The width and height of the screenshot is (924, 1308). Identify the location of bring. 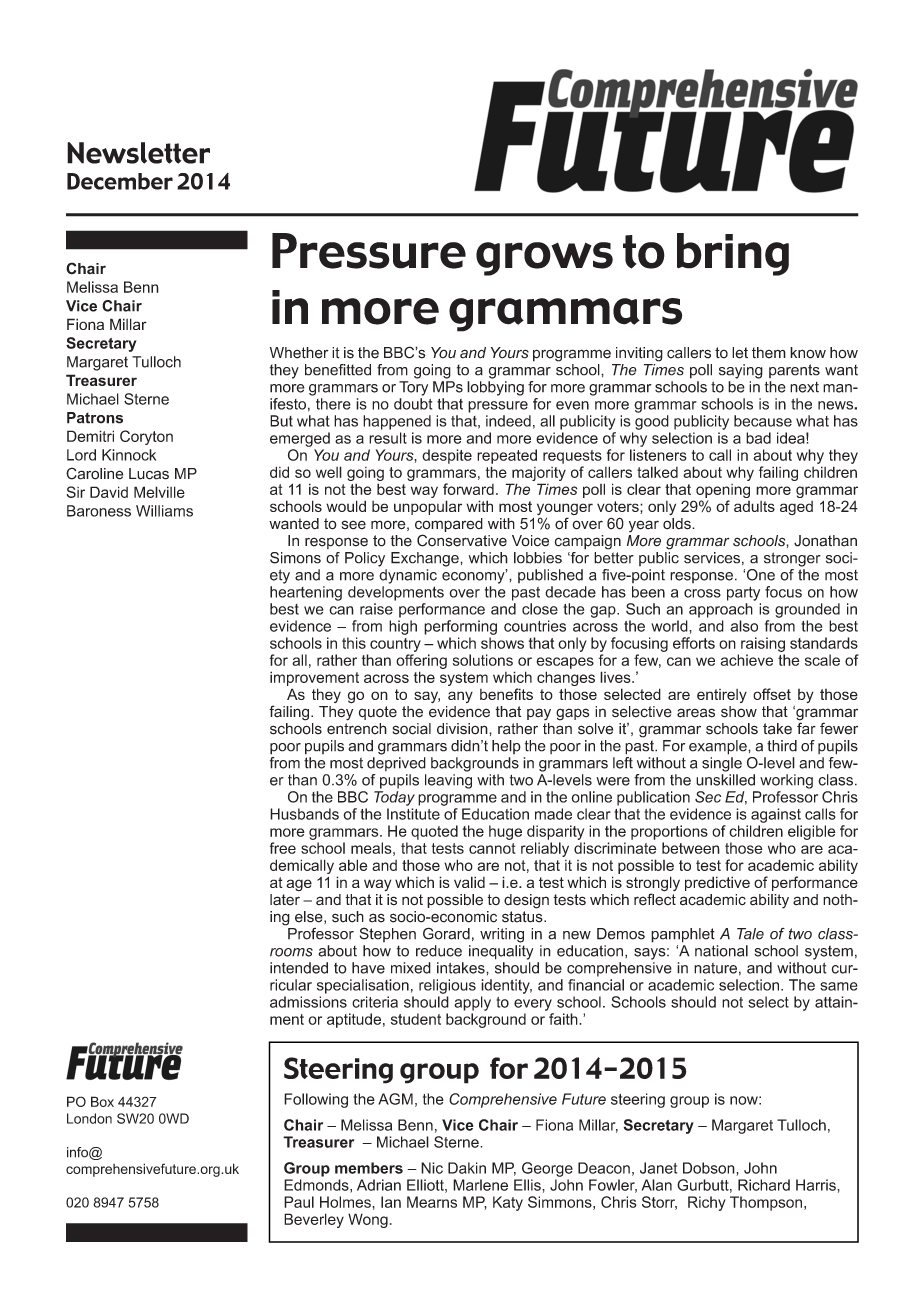
(733, 254).
